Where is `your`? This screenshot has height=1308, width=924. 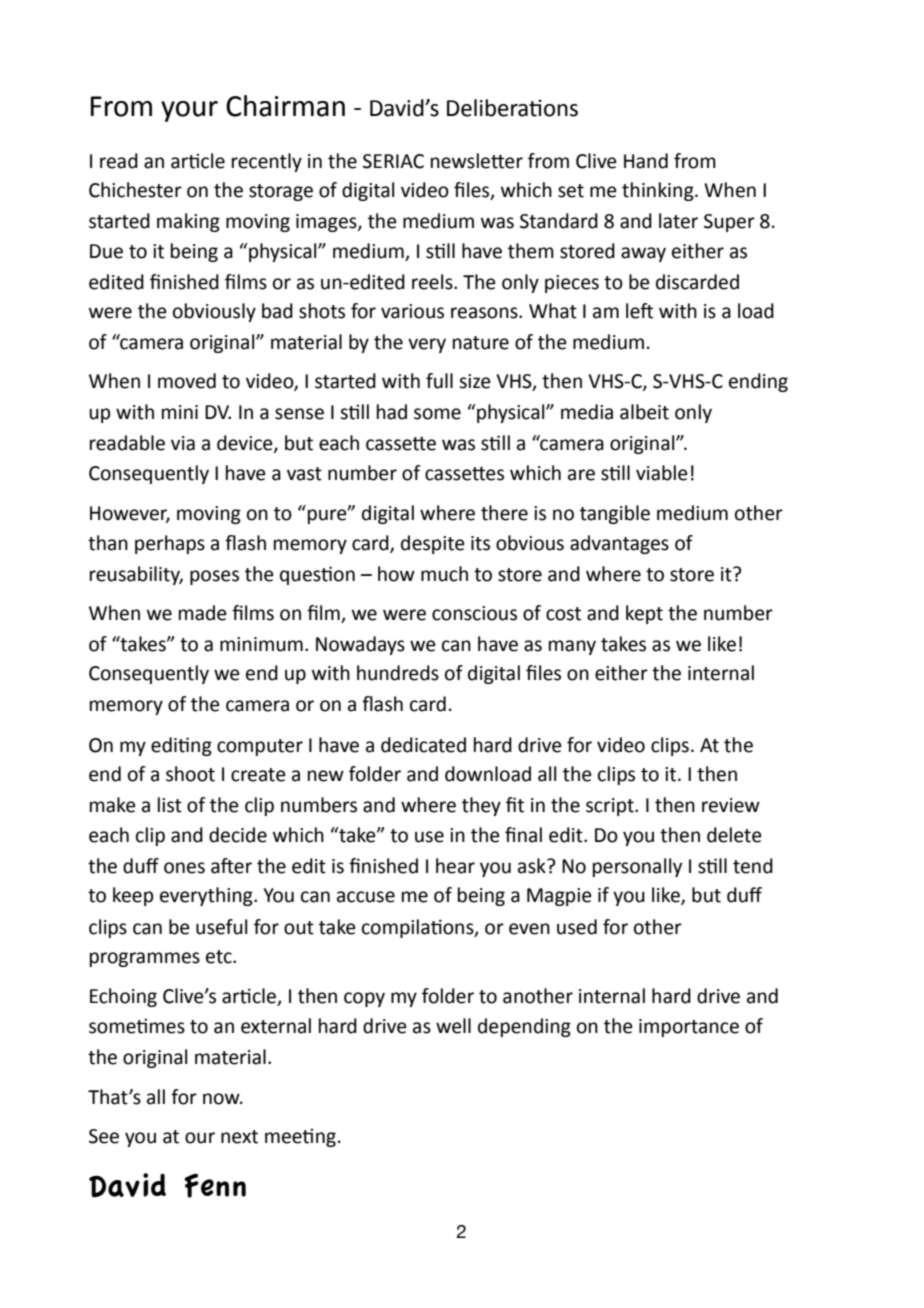 your is located at coordinates (189, 111).
